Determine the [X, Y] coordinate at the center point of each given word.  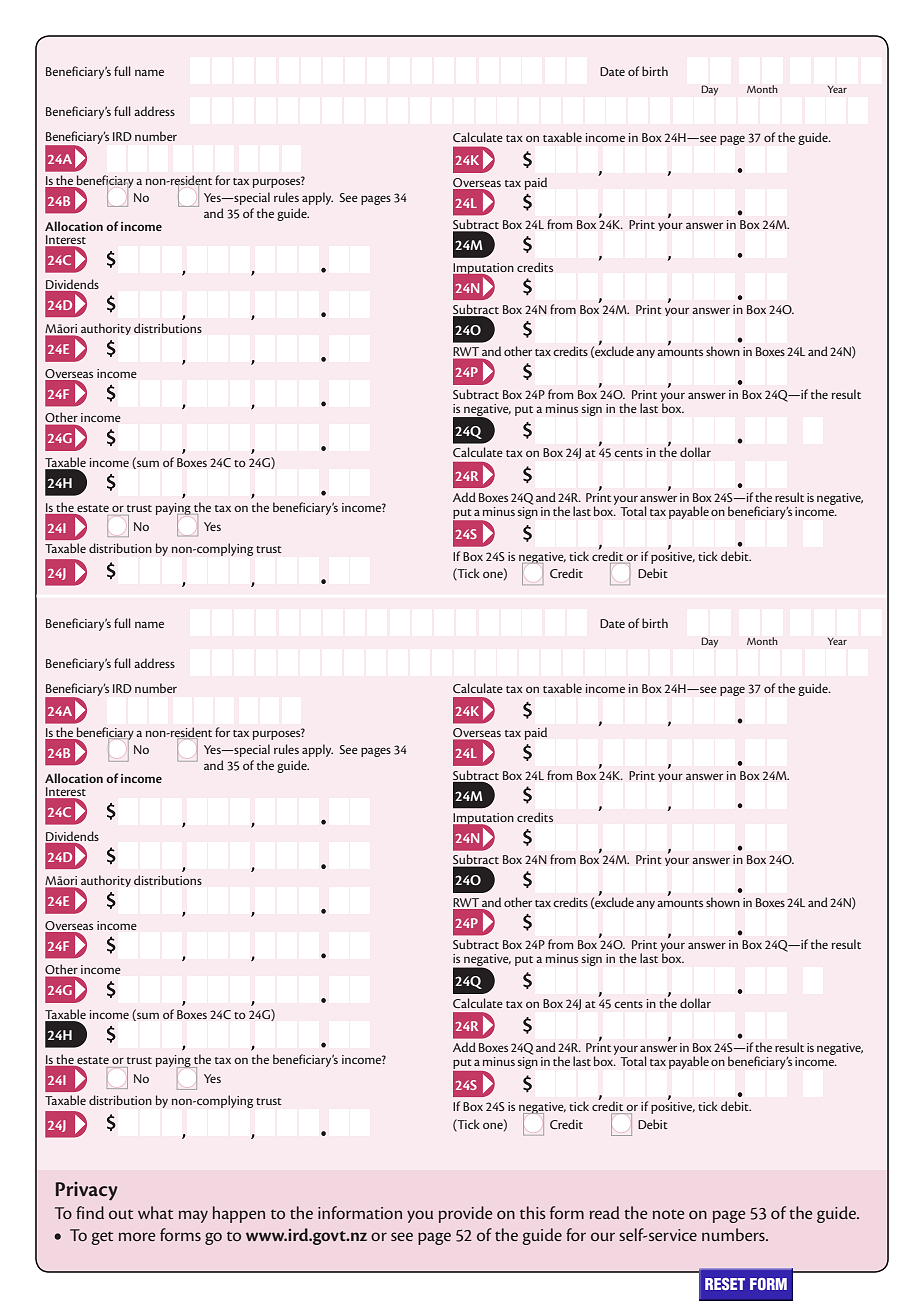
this [533, 1212]
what [155, 1212]
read [604, 1212]
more [137, 1236]
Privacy [86, 1191]
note [668, 1214]
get [102, 1238]
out [121, 1214]
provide [466, 1214]
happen [239, 1214]
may [193, 1216]
